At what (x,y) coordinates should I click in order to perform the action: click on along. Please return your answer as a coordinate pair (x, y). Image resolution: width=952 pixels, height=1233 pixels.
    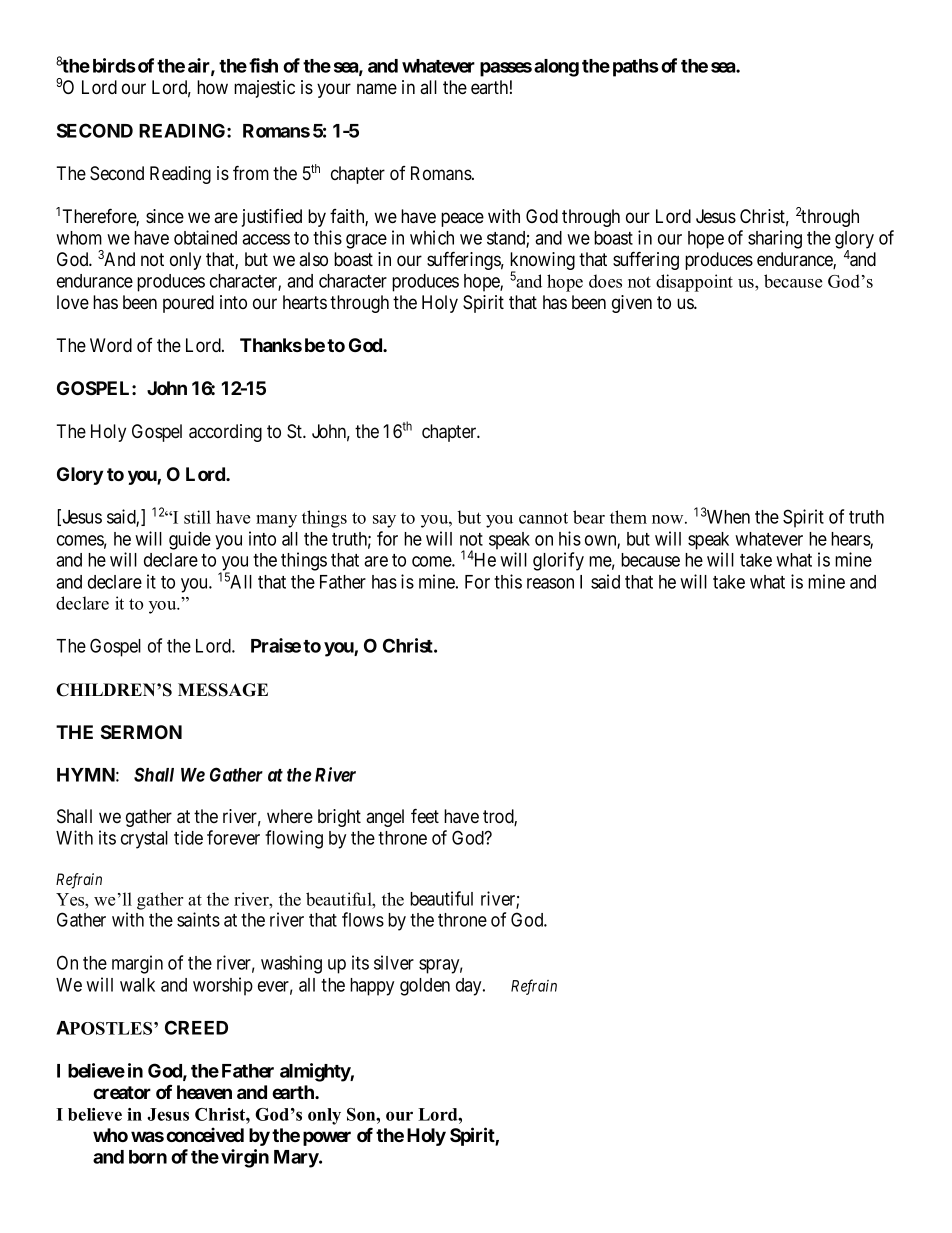
    Looking at the image, I should click on (556, 68).
